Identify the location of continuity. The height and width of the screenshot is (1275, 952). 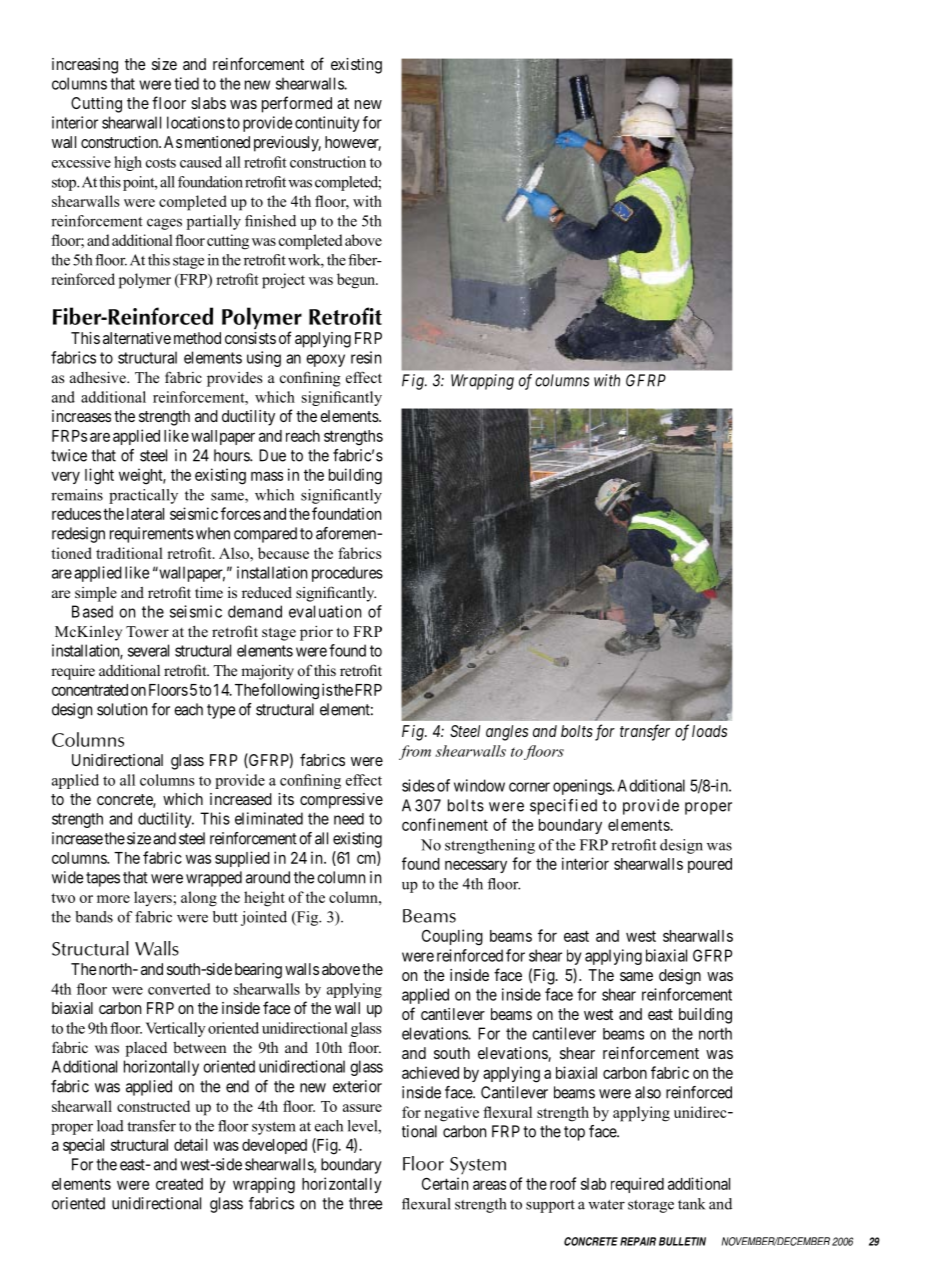
(327, 124).
